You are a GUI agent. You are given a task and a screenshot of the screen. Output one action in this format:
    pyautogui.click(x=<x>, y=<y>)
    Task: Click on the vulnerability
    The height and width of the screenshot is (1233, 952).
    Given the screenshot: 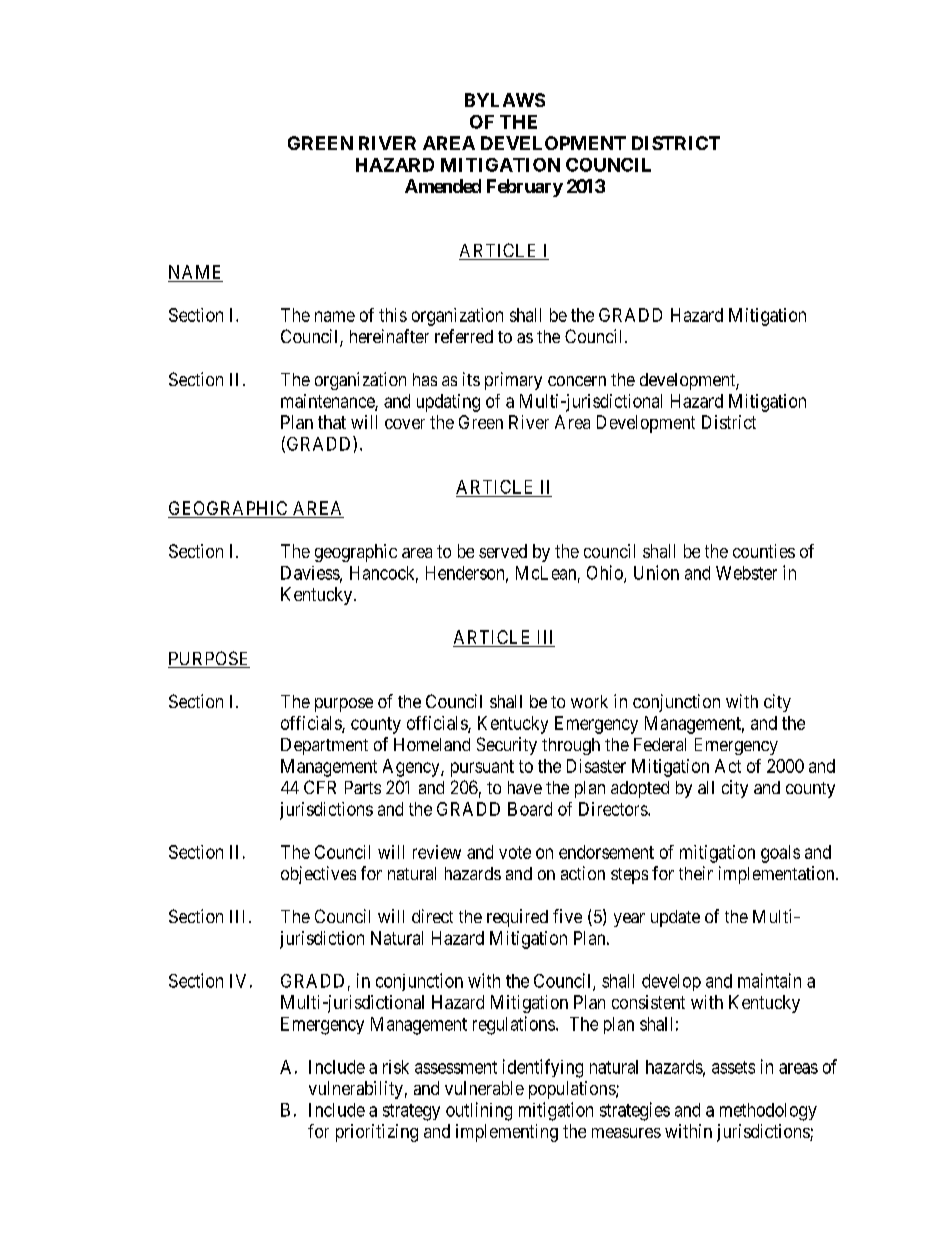 What is the action you would take?
    pyautogui.click(x=356, y=1090)
